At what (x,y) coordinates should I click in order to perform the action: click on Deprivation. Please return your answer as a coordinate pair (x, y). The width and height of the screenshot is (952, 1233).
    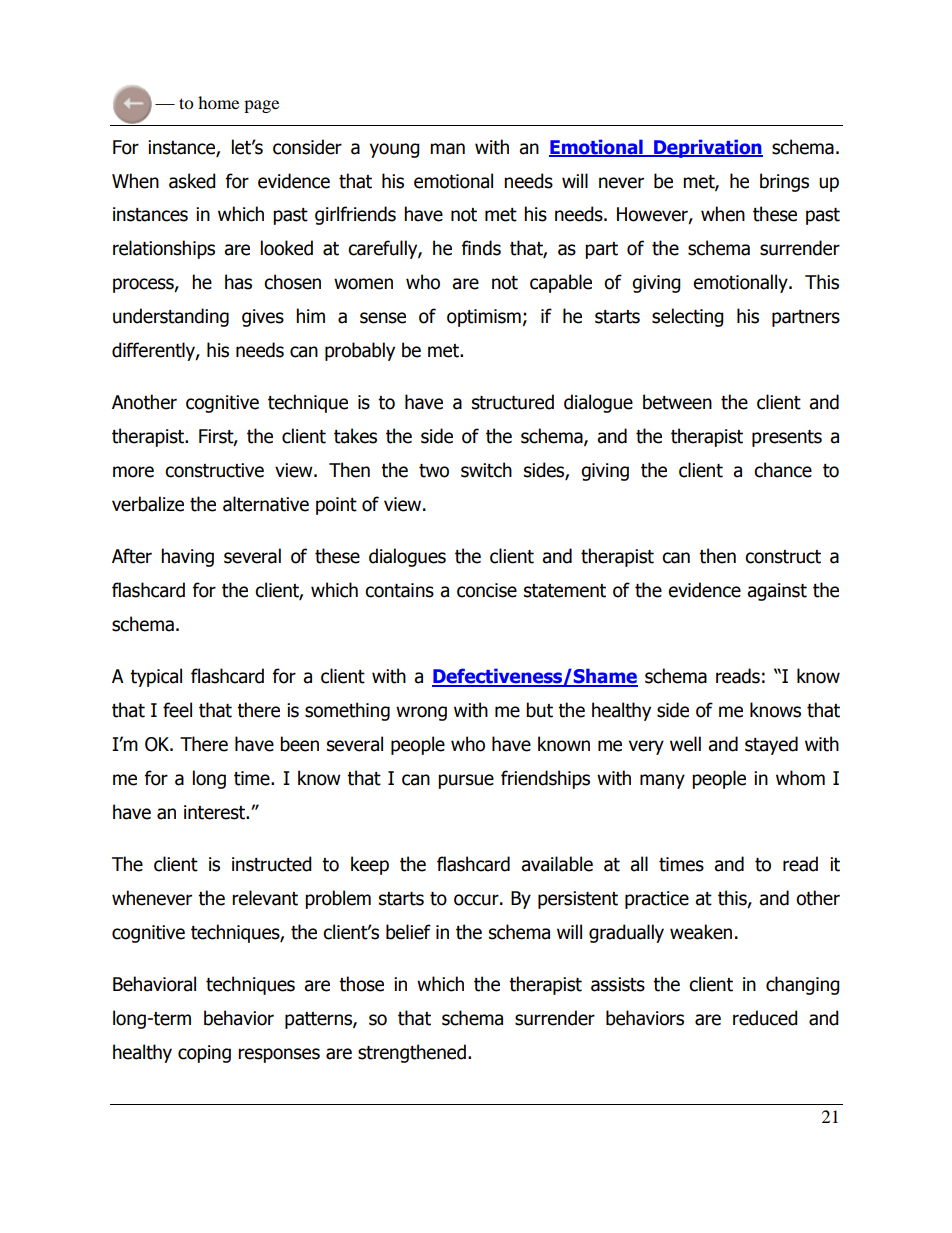
    Looking at the image, I should click on (707, 148).
